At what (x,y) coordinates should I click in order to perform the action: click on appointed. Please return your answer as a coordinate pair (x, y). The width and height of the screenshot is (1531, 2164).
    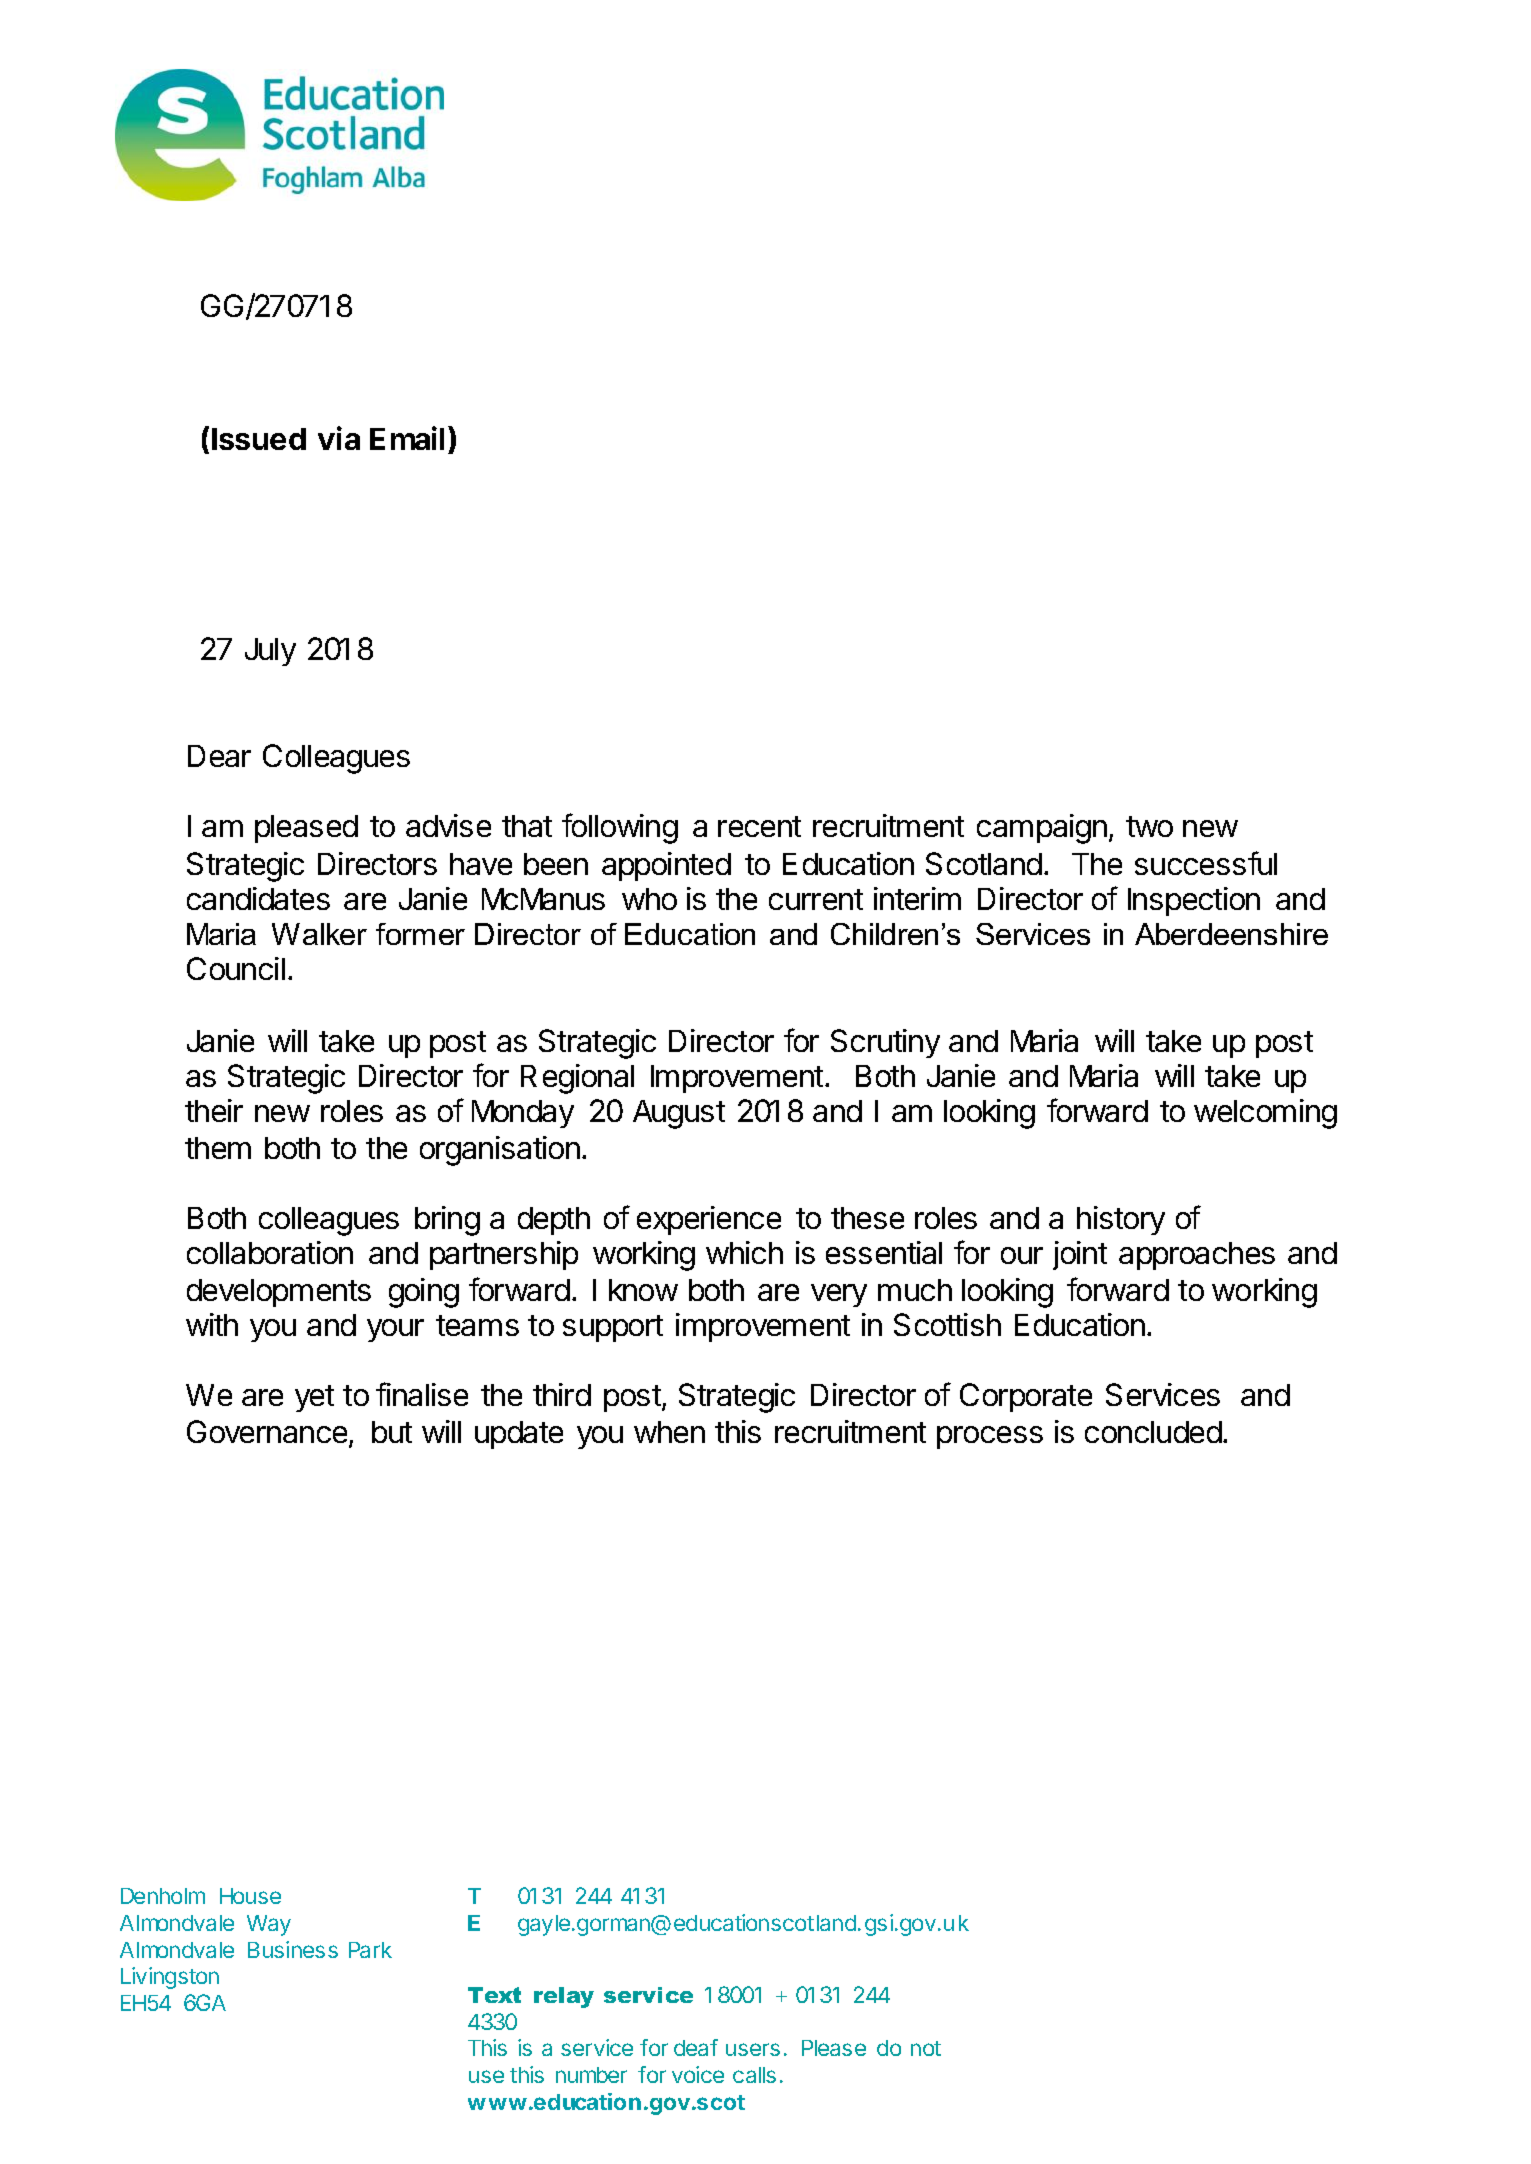
    Looking at the image, I should click on (666, 866).
